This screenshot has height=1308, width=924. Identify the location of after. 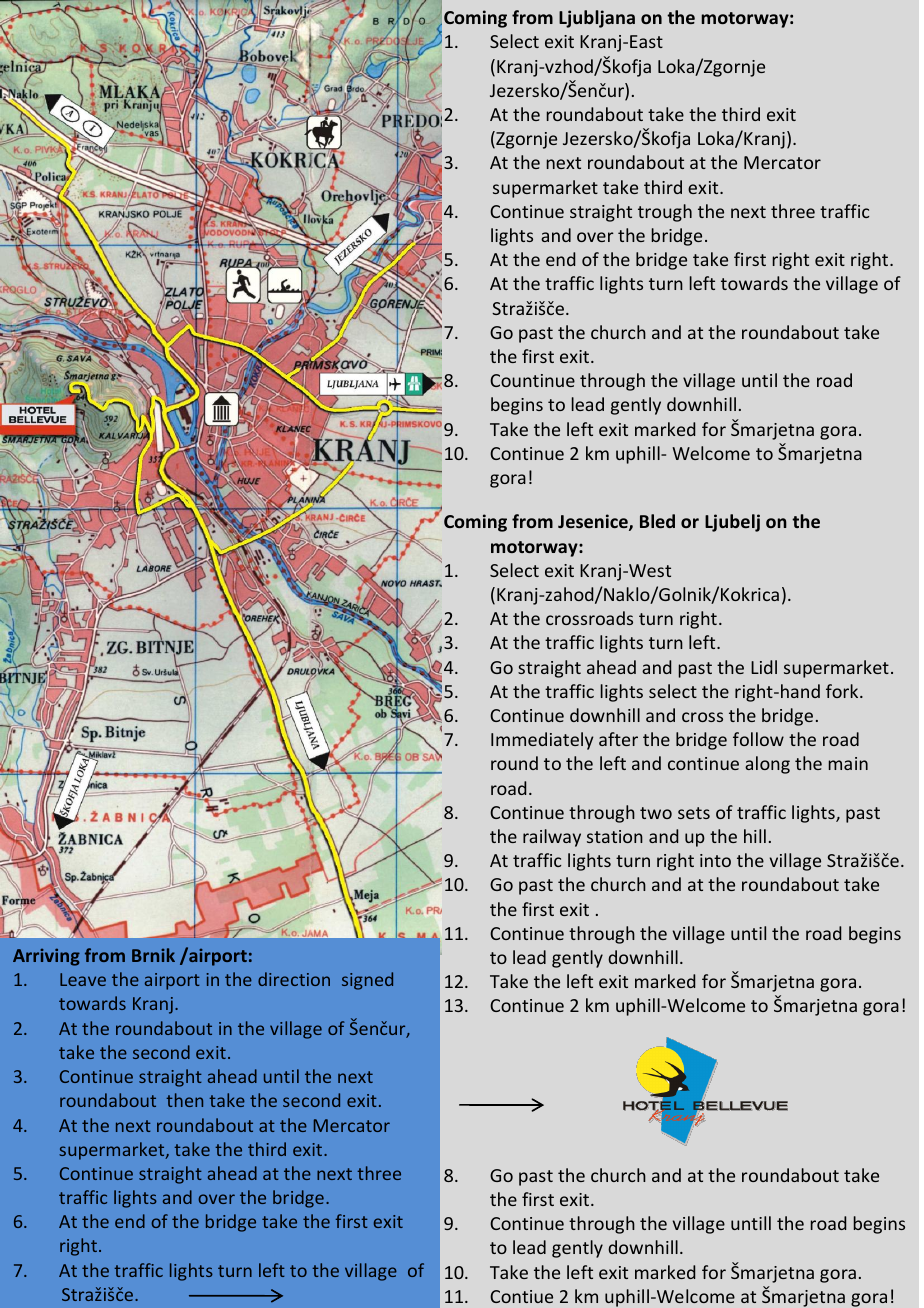
(618, 739).
